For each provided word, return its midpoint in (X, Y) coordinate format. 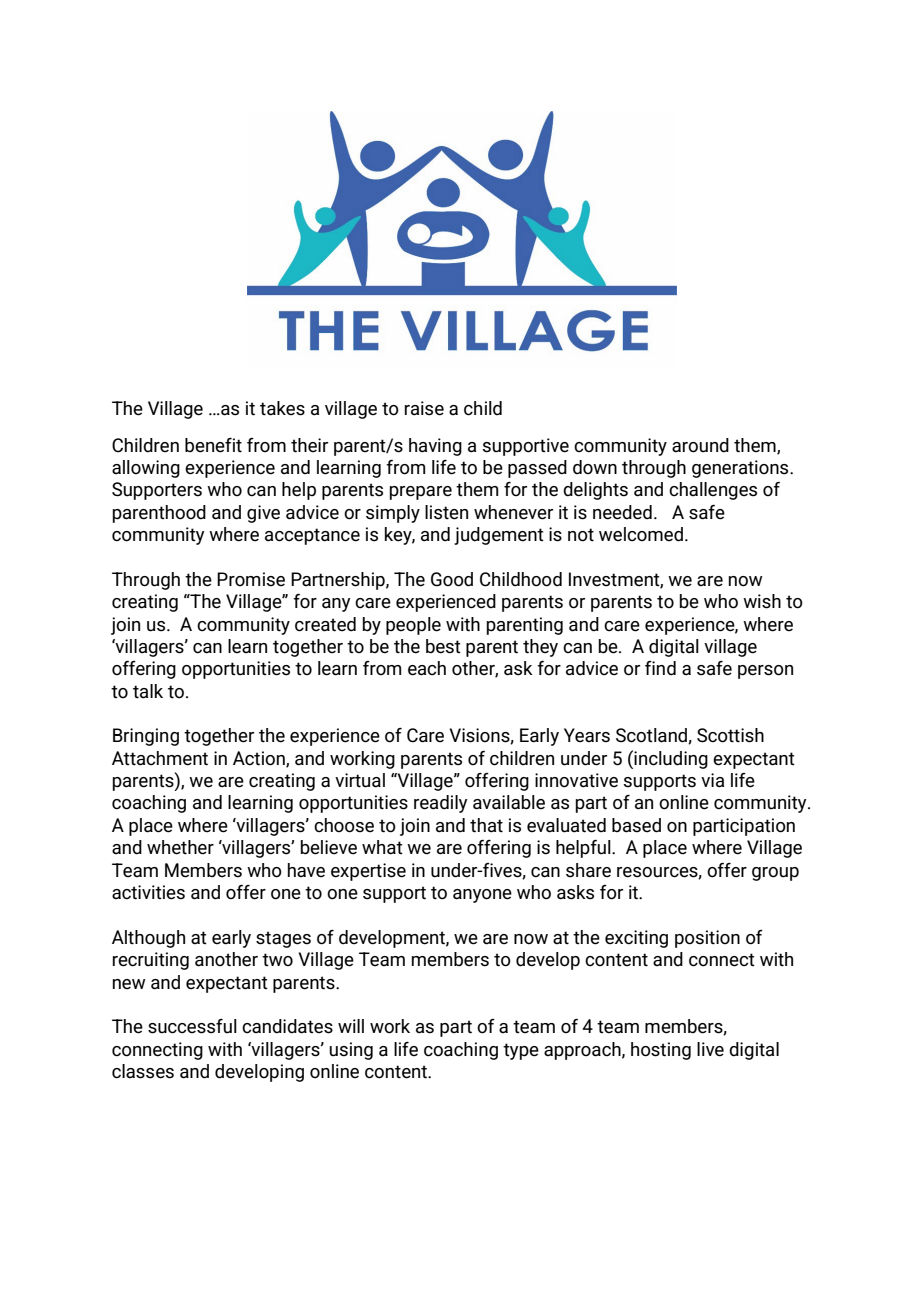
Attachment (160, 758)
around (700, 445)
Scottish (730, 735)
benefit (213, 445)
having (435, 447)
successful (192, 1026)
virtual (360, 780)
